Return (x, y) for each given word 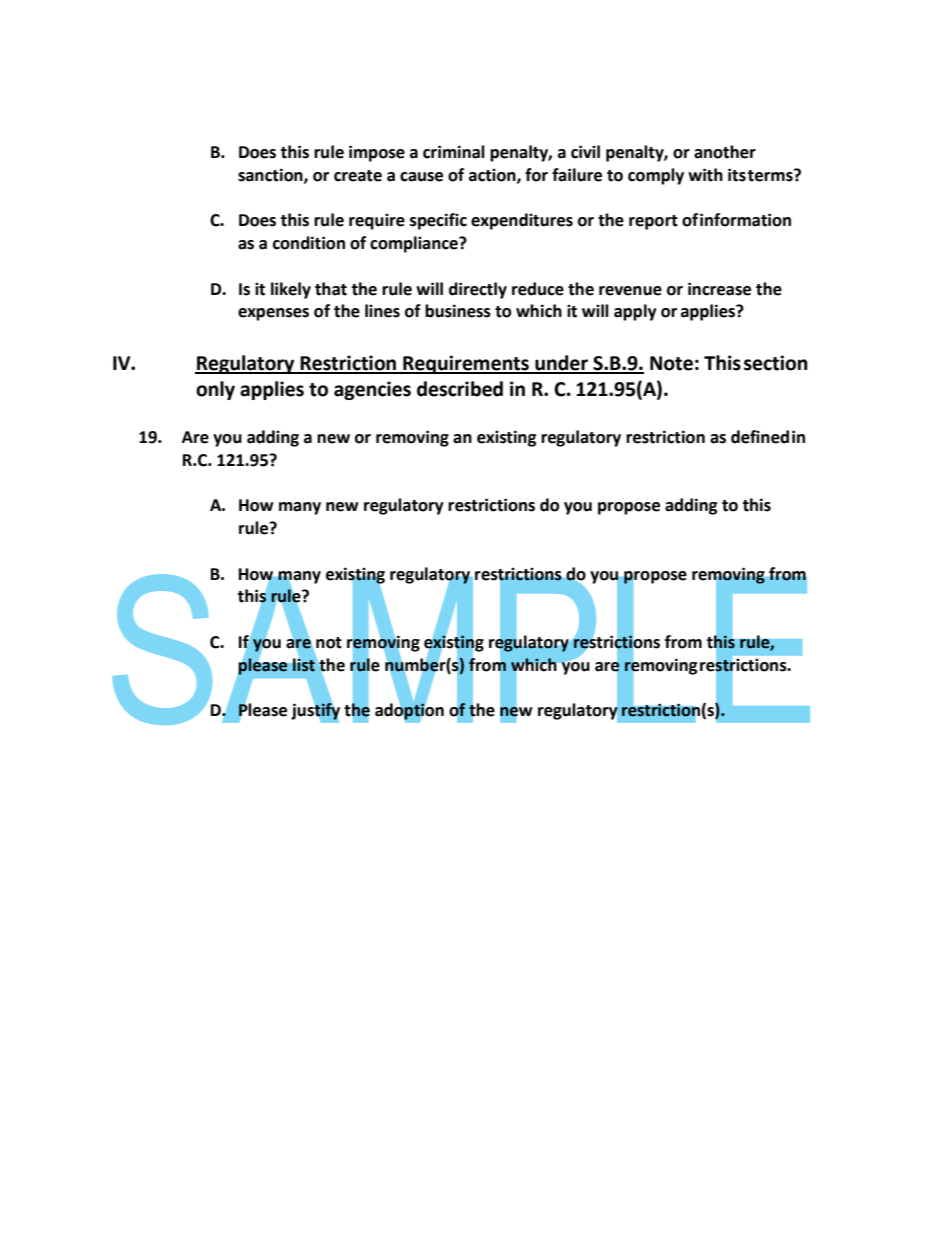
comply (656, 176)
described (460, 389)
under (561, 364)
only (215, 390)
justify (315, 711)
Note (671, 363)
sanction (271, 175)
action (493, 175)
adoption (409, 711)
